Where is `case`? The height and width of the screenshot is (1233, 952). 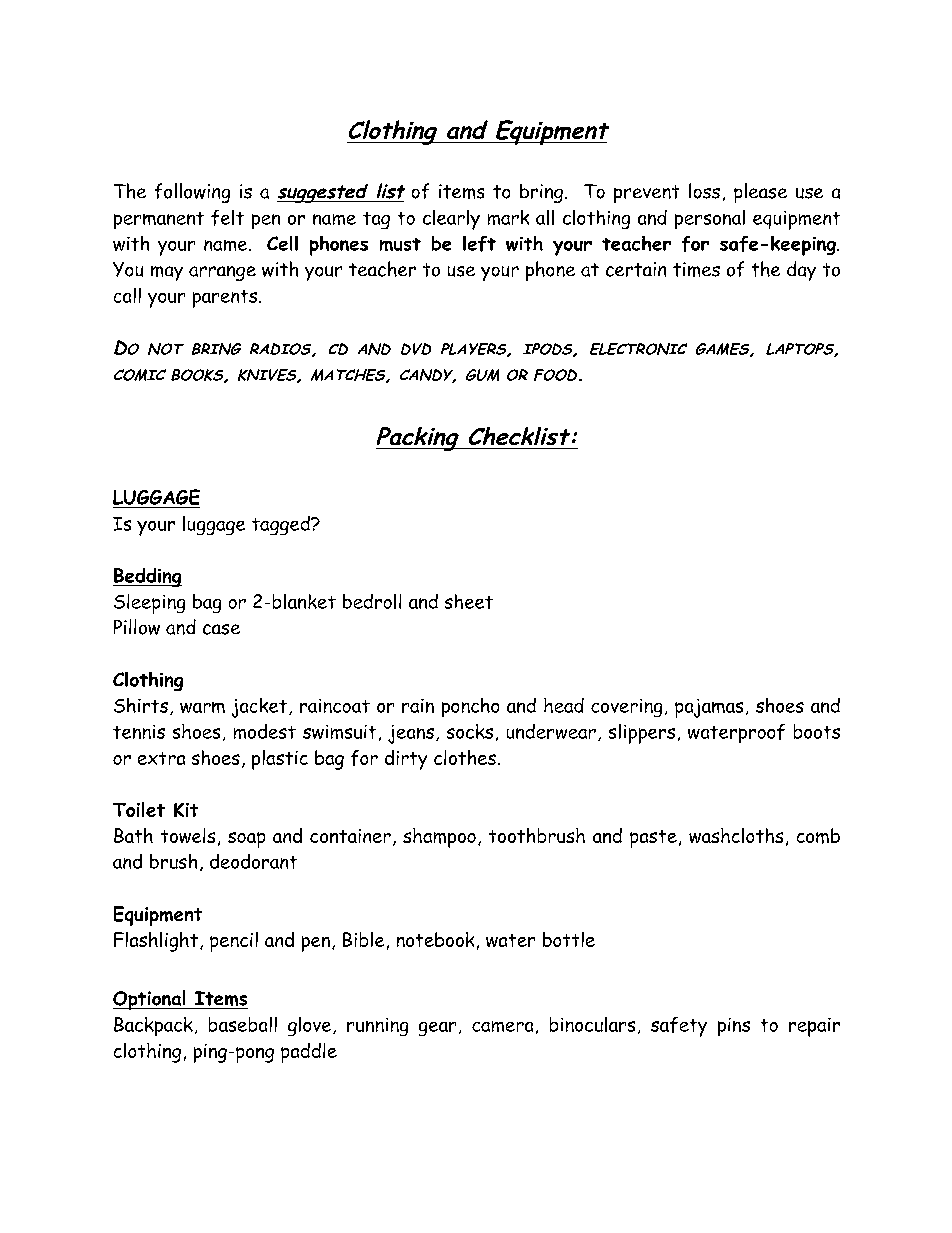 case is located at coordinates (221, 629).
